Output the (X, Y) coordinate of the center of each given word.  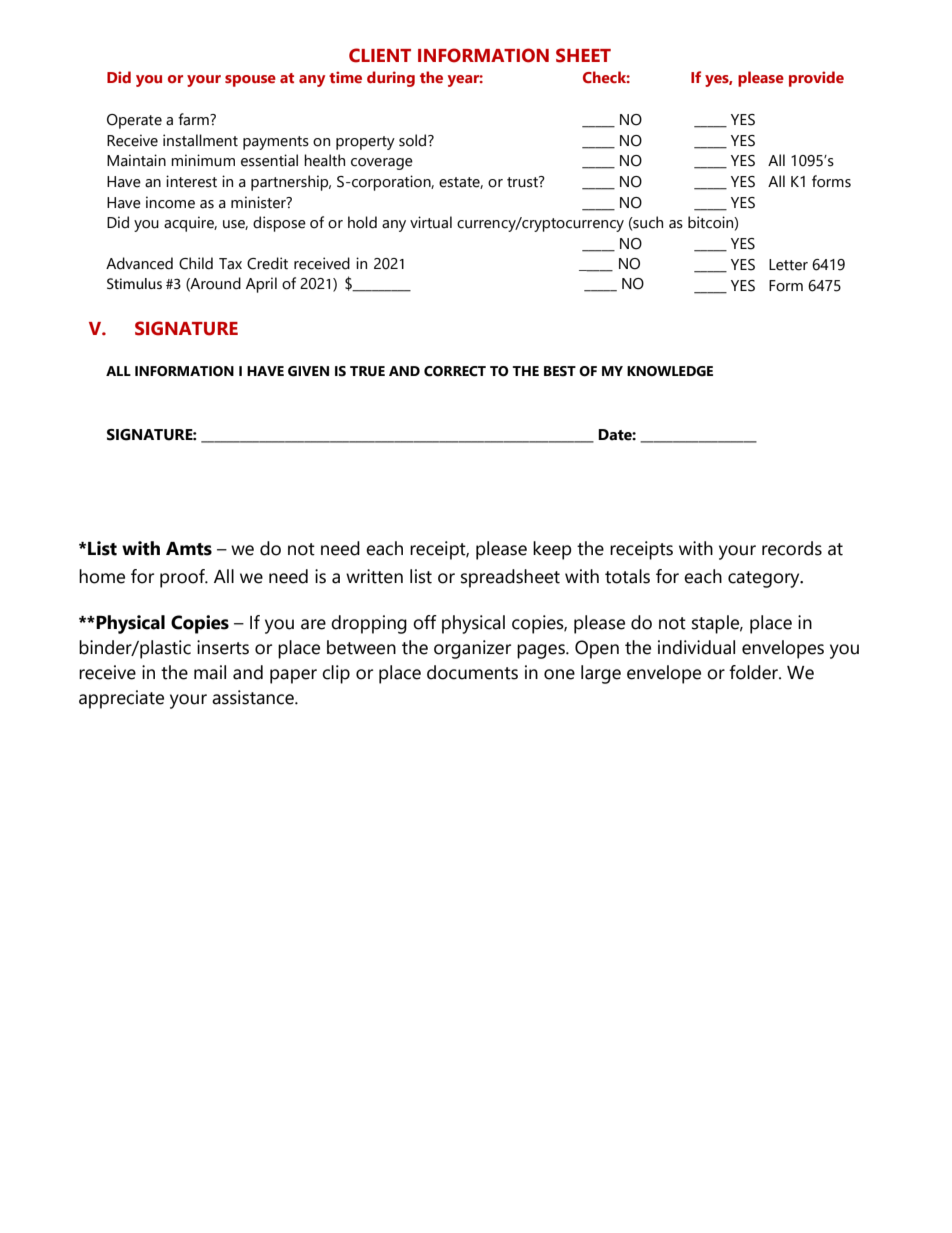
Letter (788, 265)
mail (210, 672)
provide (816, 79)
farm (194, 119)
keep (552, 550)
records (792, 548)
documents (472, 672)
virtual (431, 222)
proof (183, 578)
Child (196, 263)
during (391, 79)
